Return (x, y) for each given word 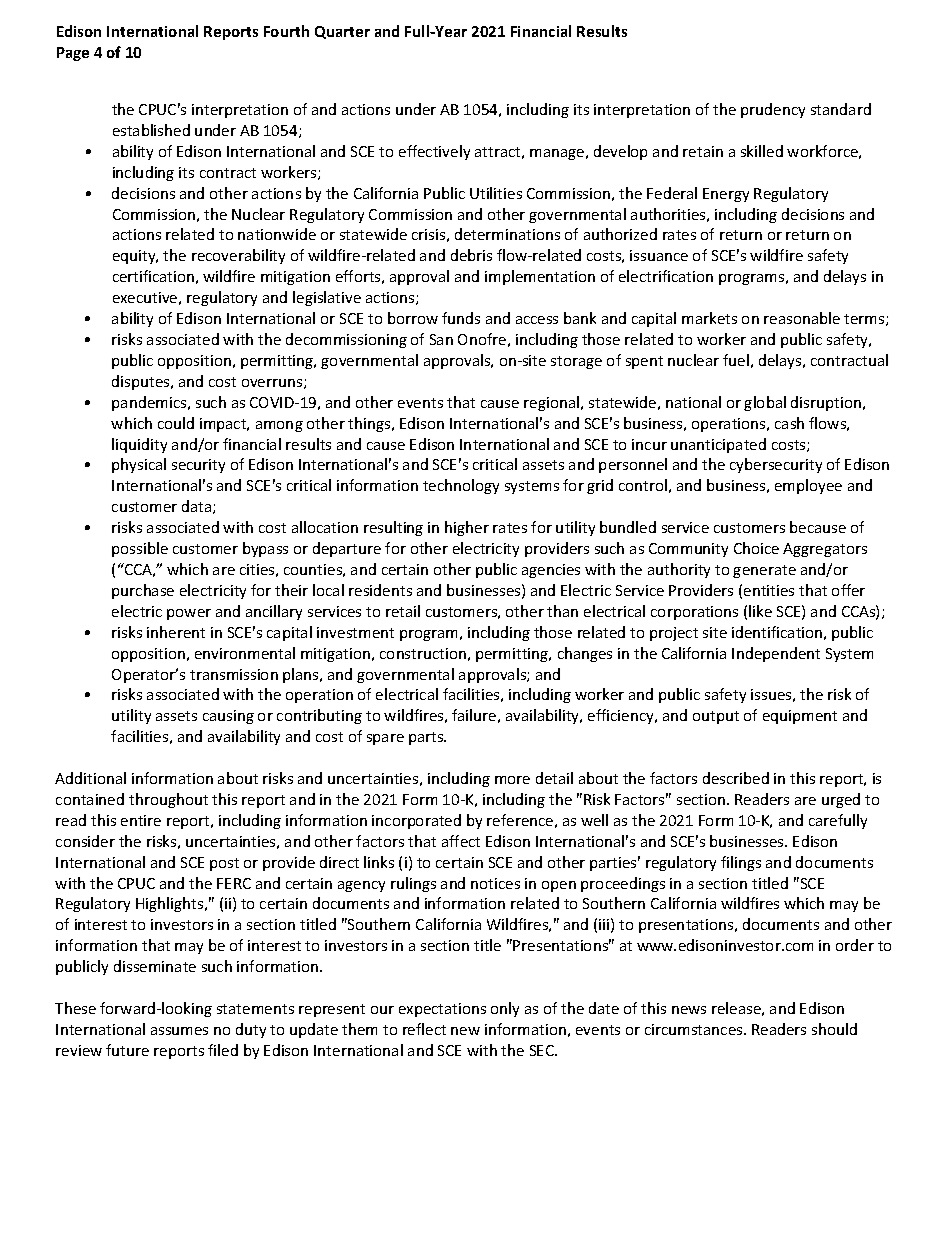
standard (841, 109)
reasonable (802, 318)
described (736, 778)
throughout (168, 800)
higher (467, 528)
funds (461, 318)
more (512, 780)
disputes (142, 382)
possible (140, 549)
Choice (756, 548)
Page (73, 54)
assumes (179, 1031)
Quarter (342, 32)
